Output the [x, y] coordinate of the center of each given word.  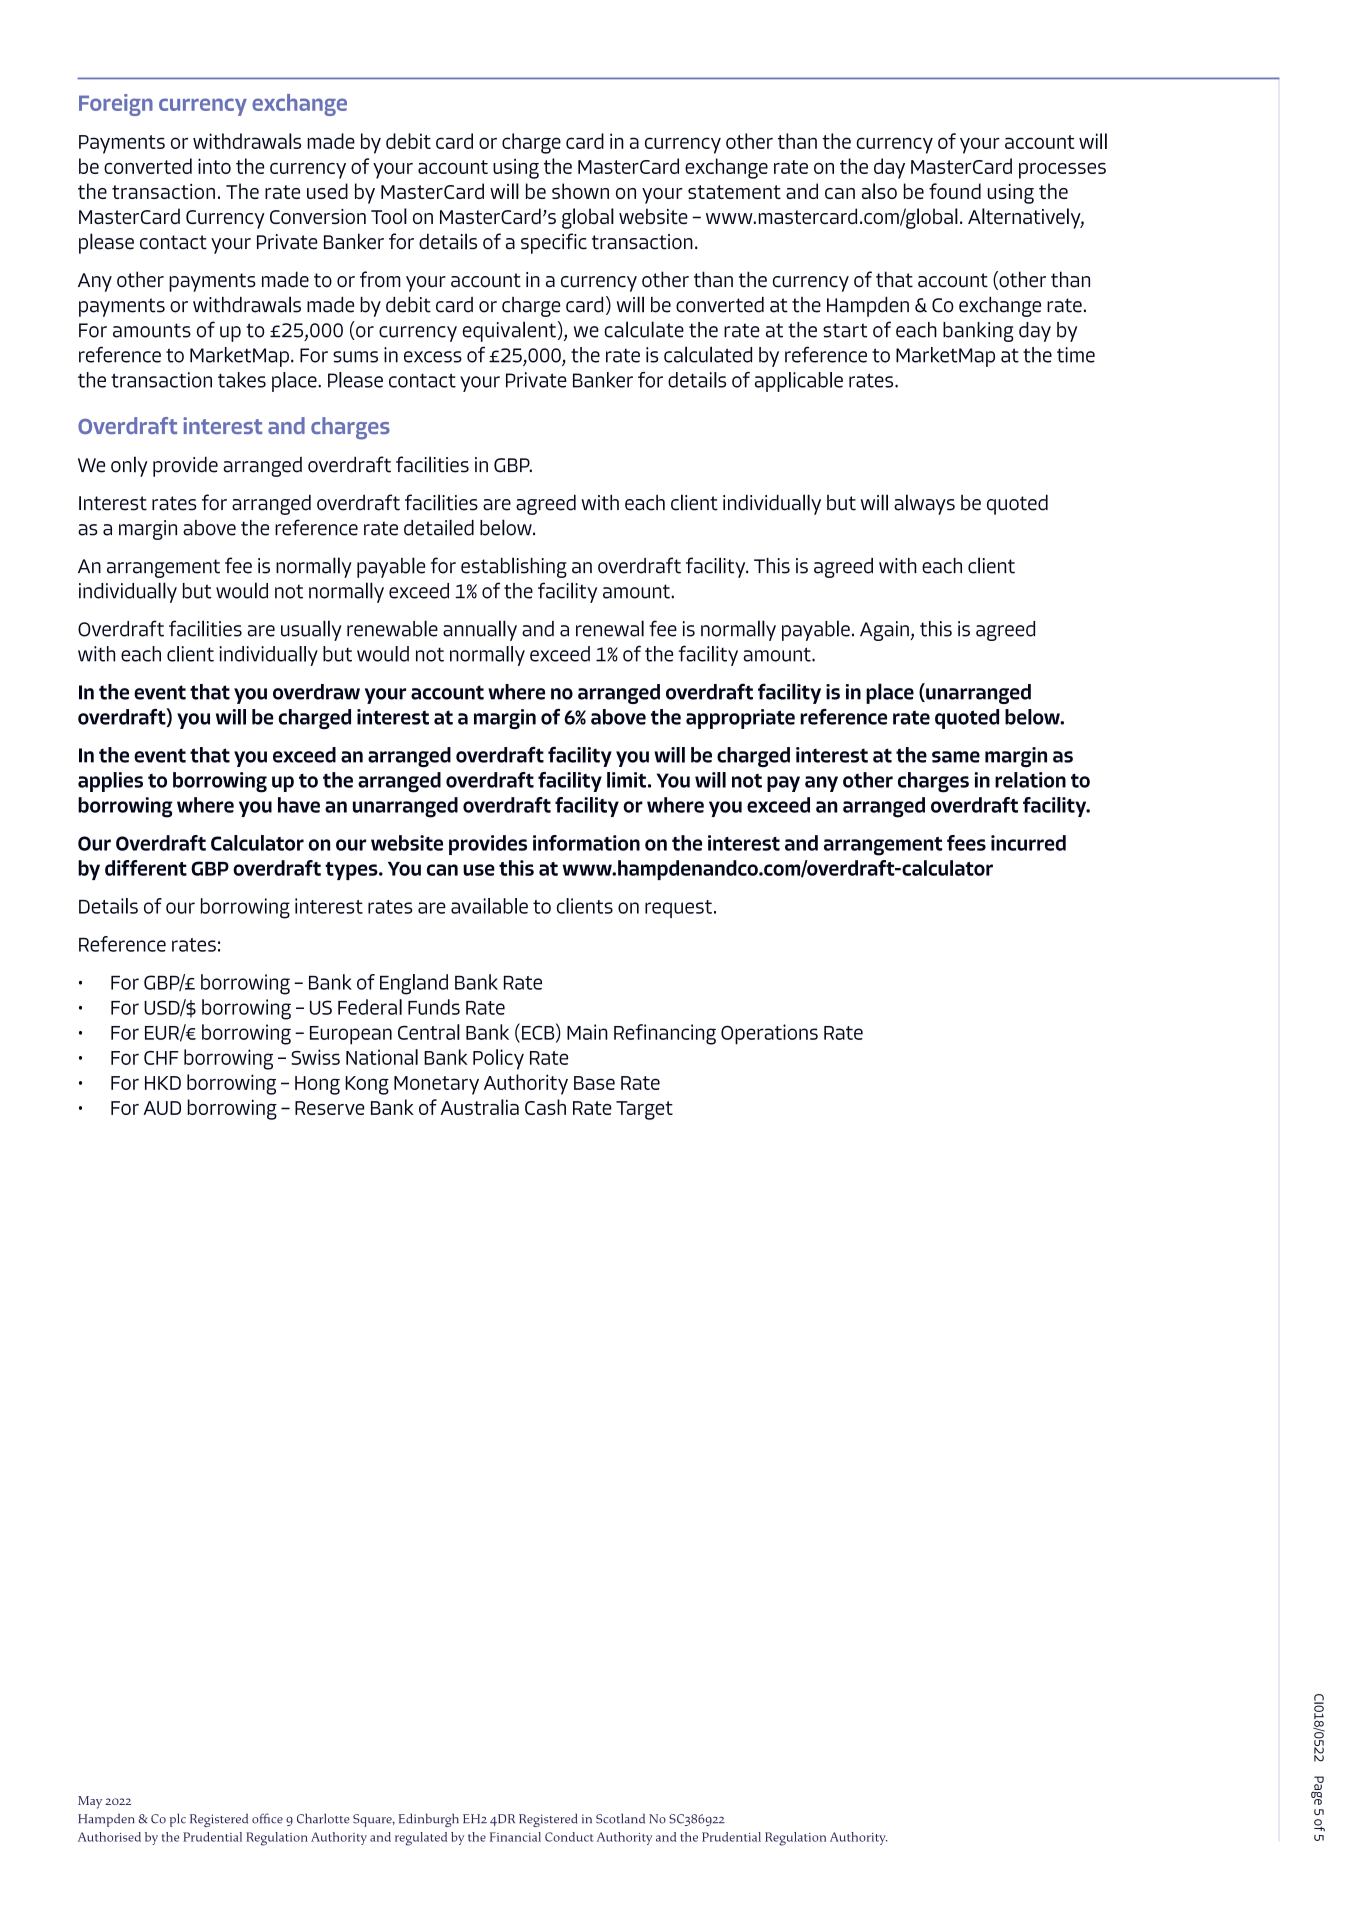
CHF [161, 1058]
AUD [162, 1108]
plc [178, 1820]
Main [587, 1032]
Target [644, 1110]
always [924, 504]
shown [580, 191]
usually [311, 630]
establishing [514, 567]
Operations [769, 1034]
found [955, 191]
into [214, 166]
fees [966, 843]
